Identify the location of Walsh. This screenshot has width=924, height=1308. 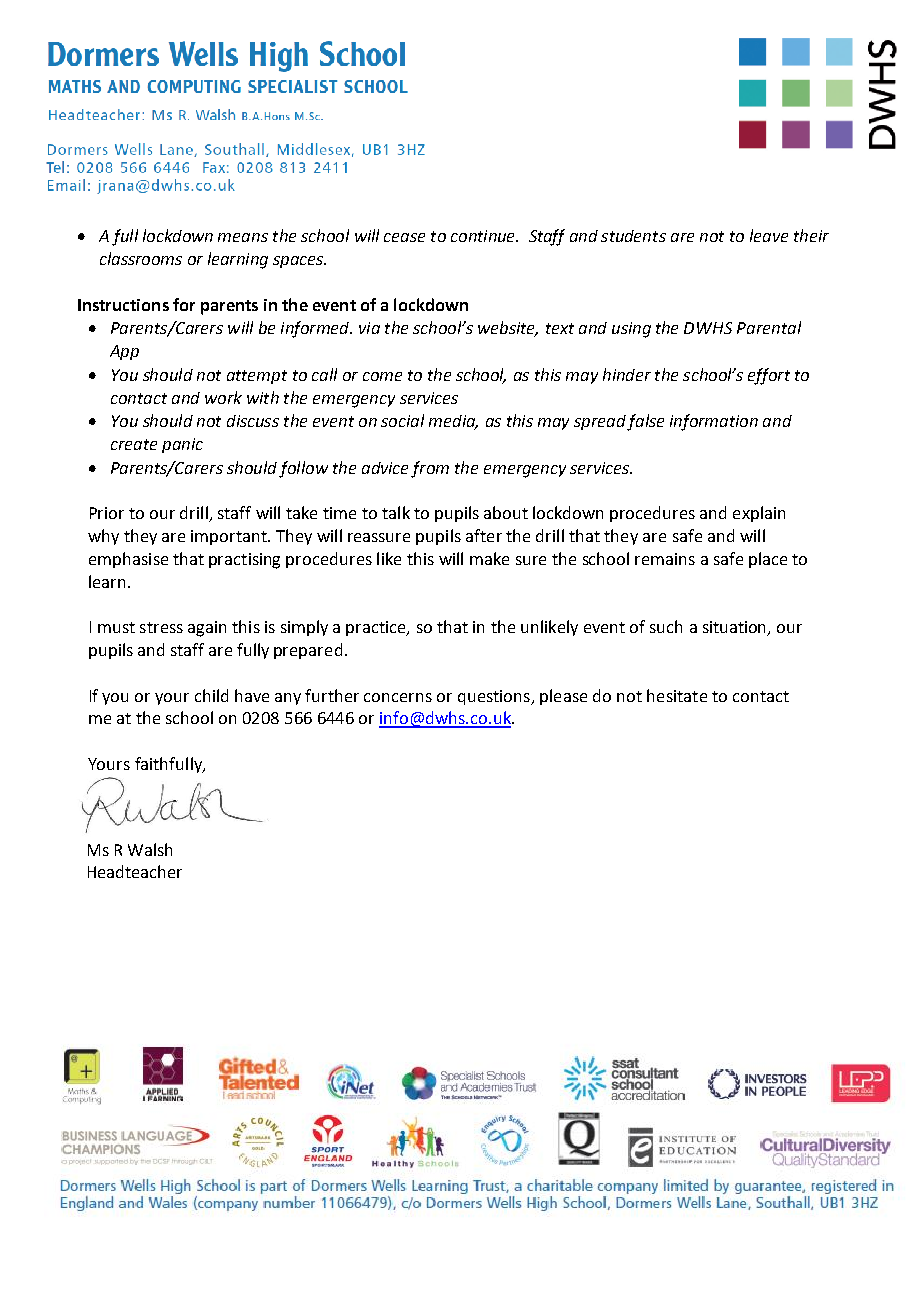
(150, 849).
